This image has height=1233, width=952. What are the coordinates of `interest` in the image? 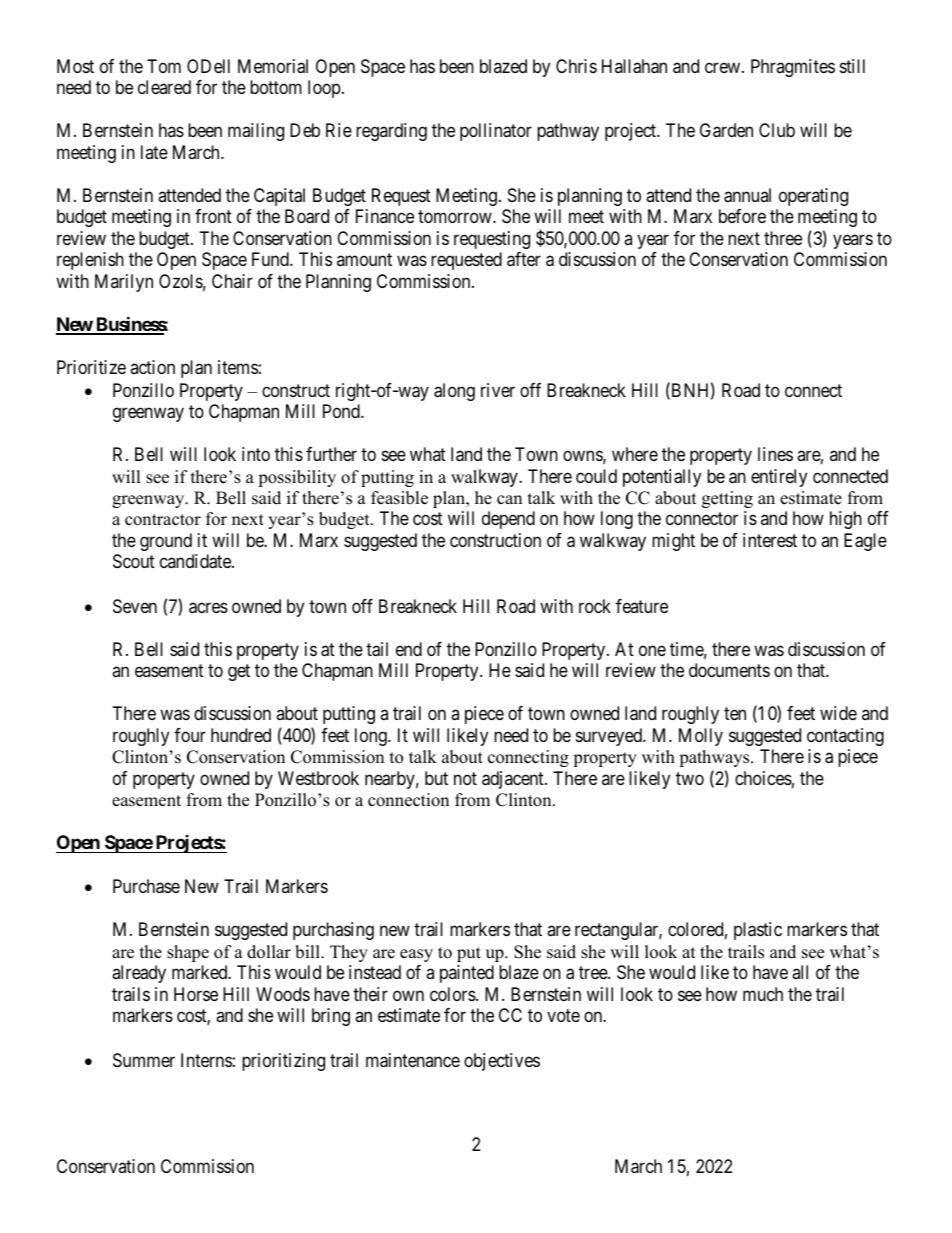 It's located at (770, 540).
